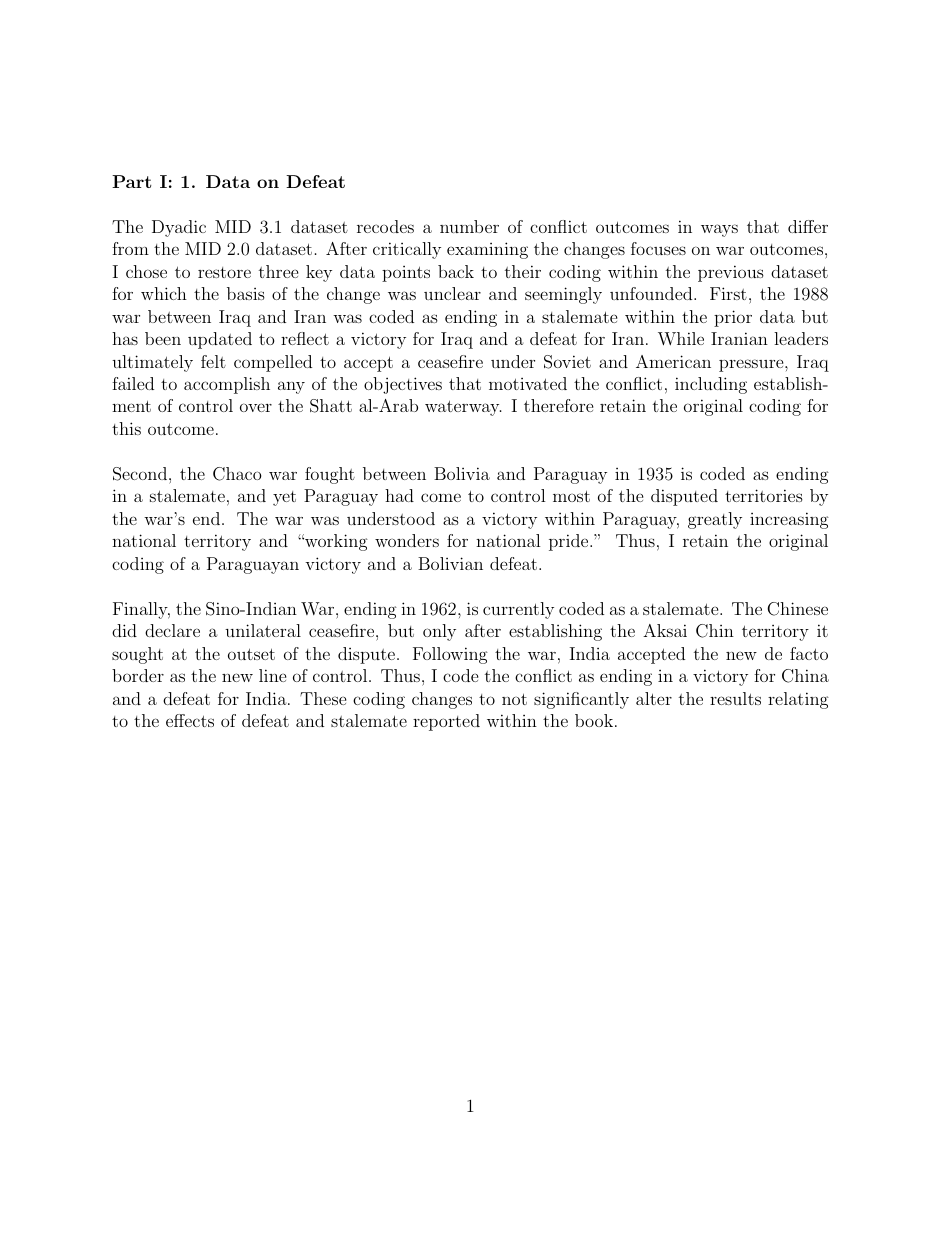 This screenshot has height=1233, width=952. Describe the element at coordinates (213, 361) in the screenshot. I see `felt` at that location.
